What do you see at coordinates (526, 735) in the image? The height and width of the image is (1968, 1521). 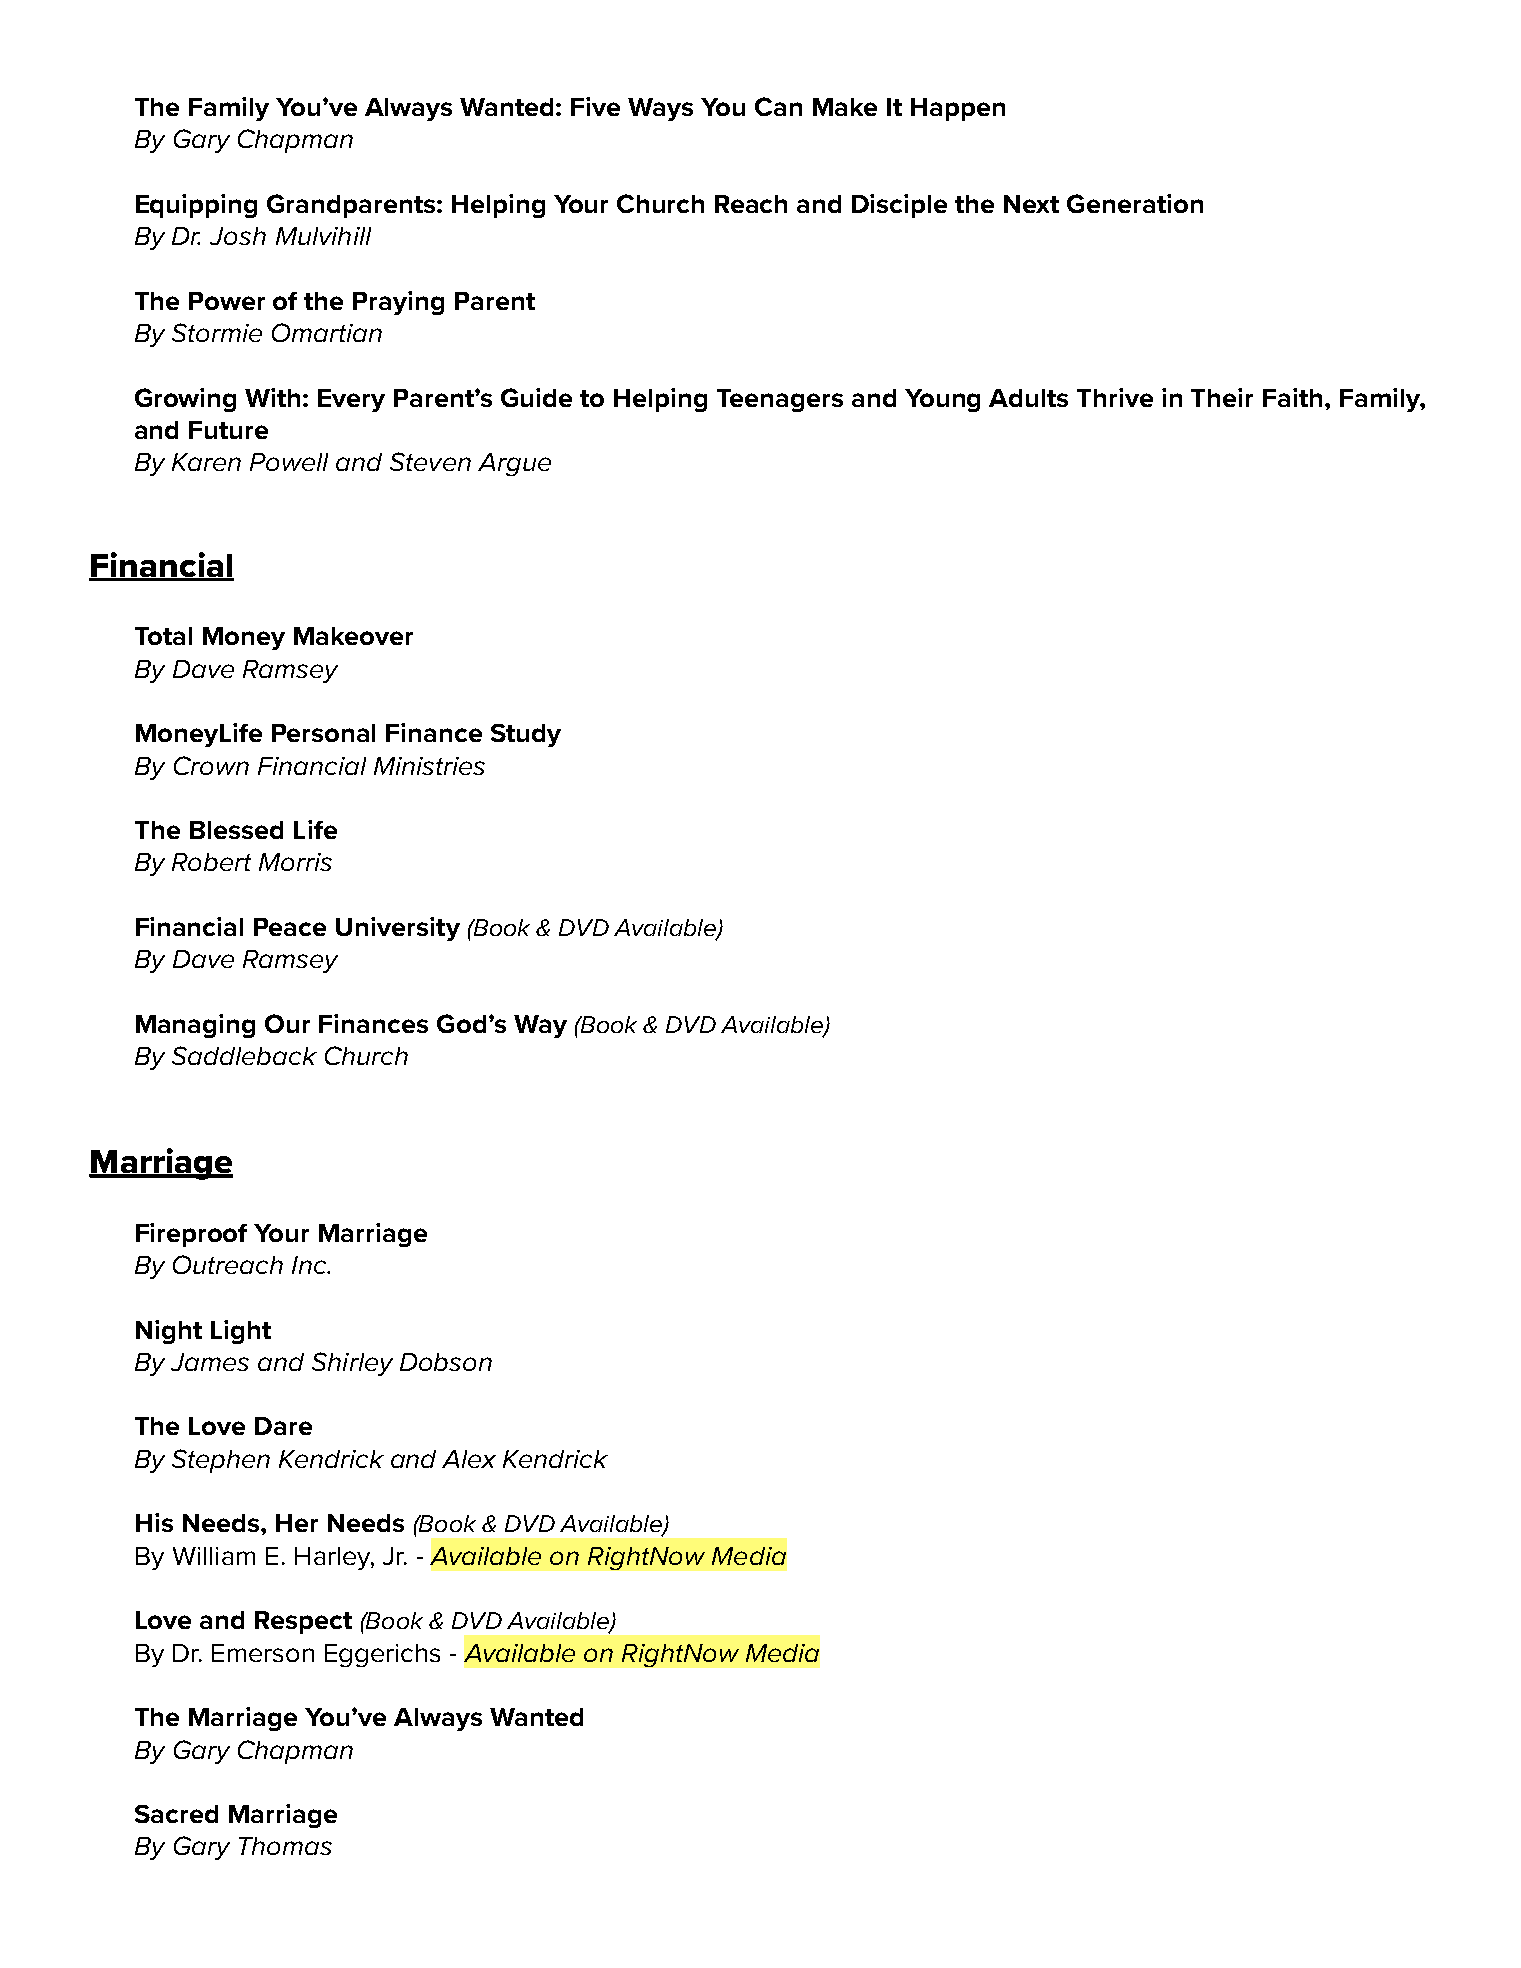 I see `Study` at bounding box center [526, 735].
